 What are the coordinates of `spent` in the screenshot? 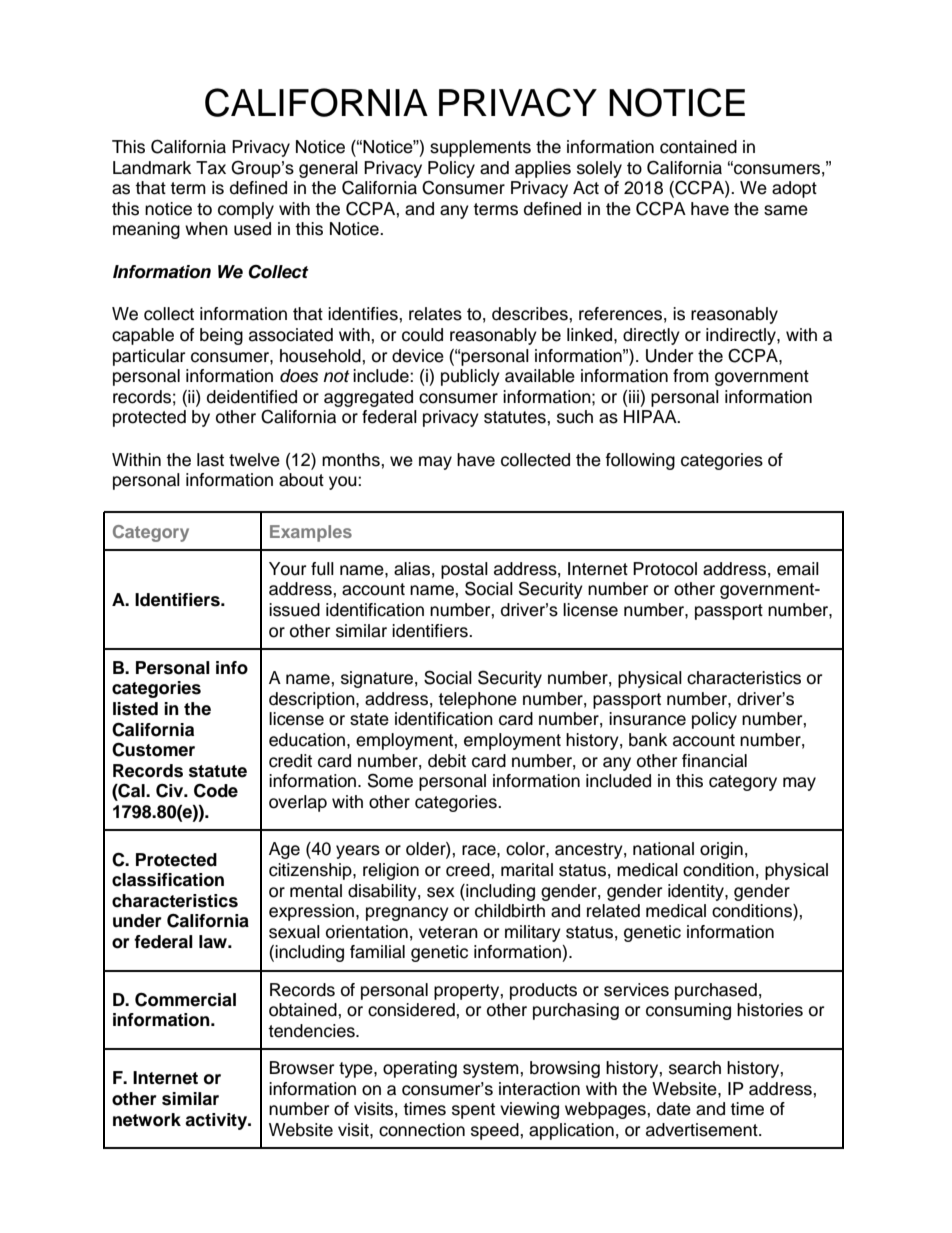 It's located at (473, 1111).
